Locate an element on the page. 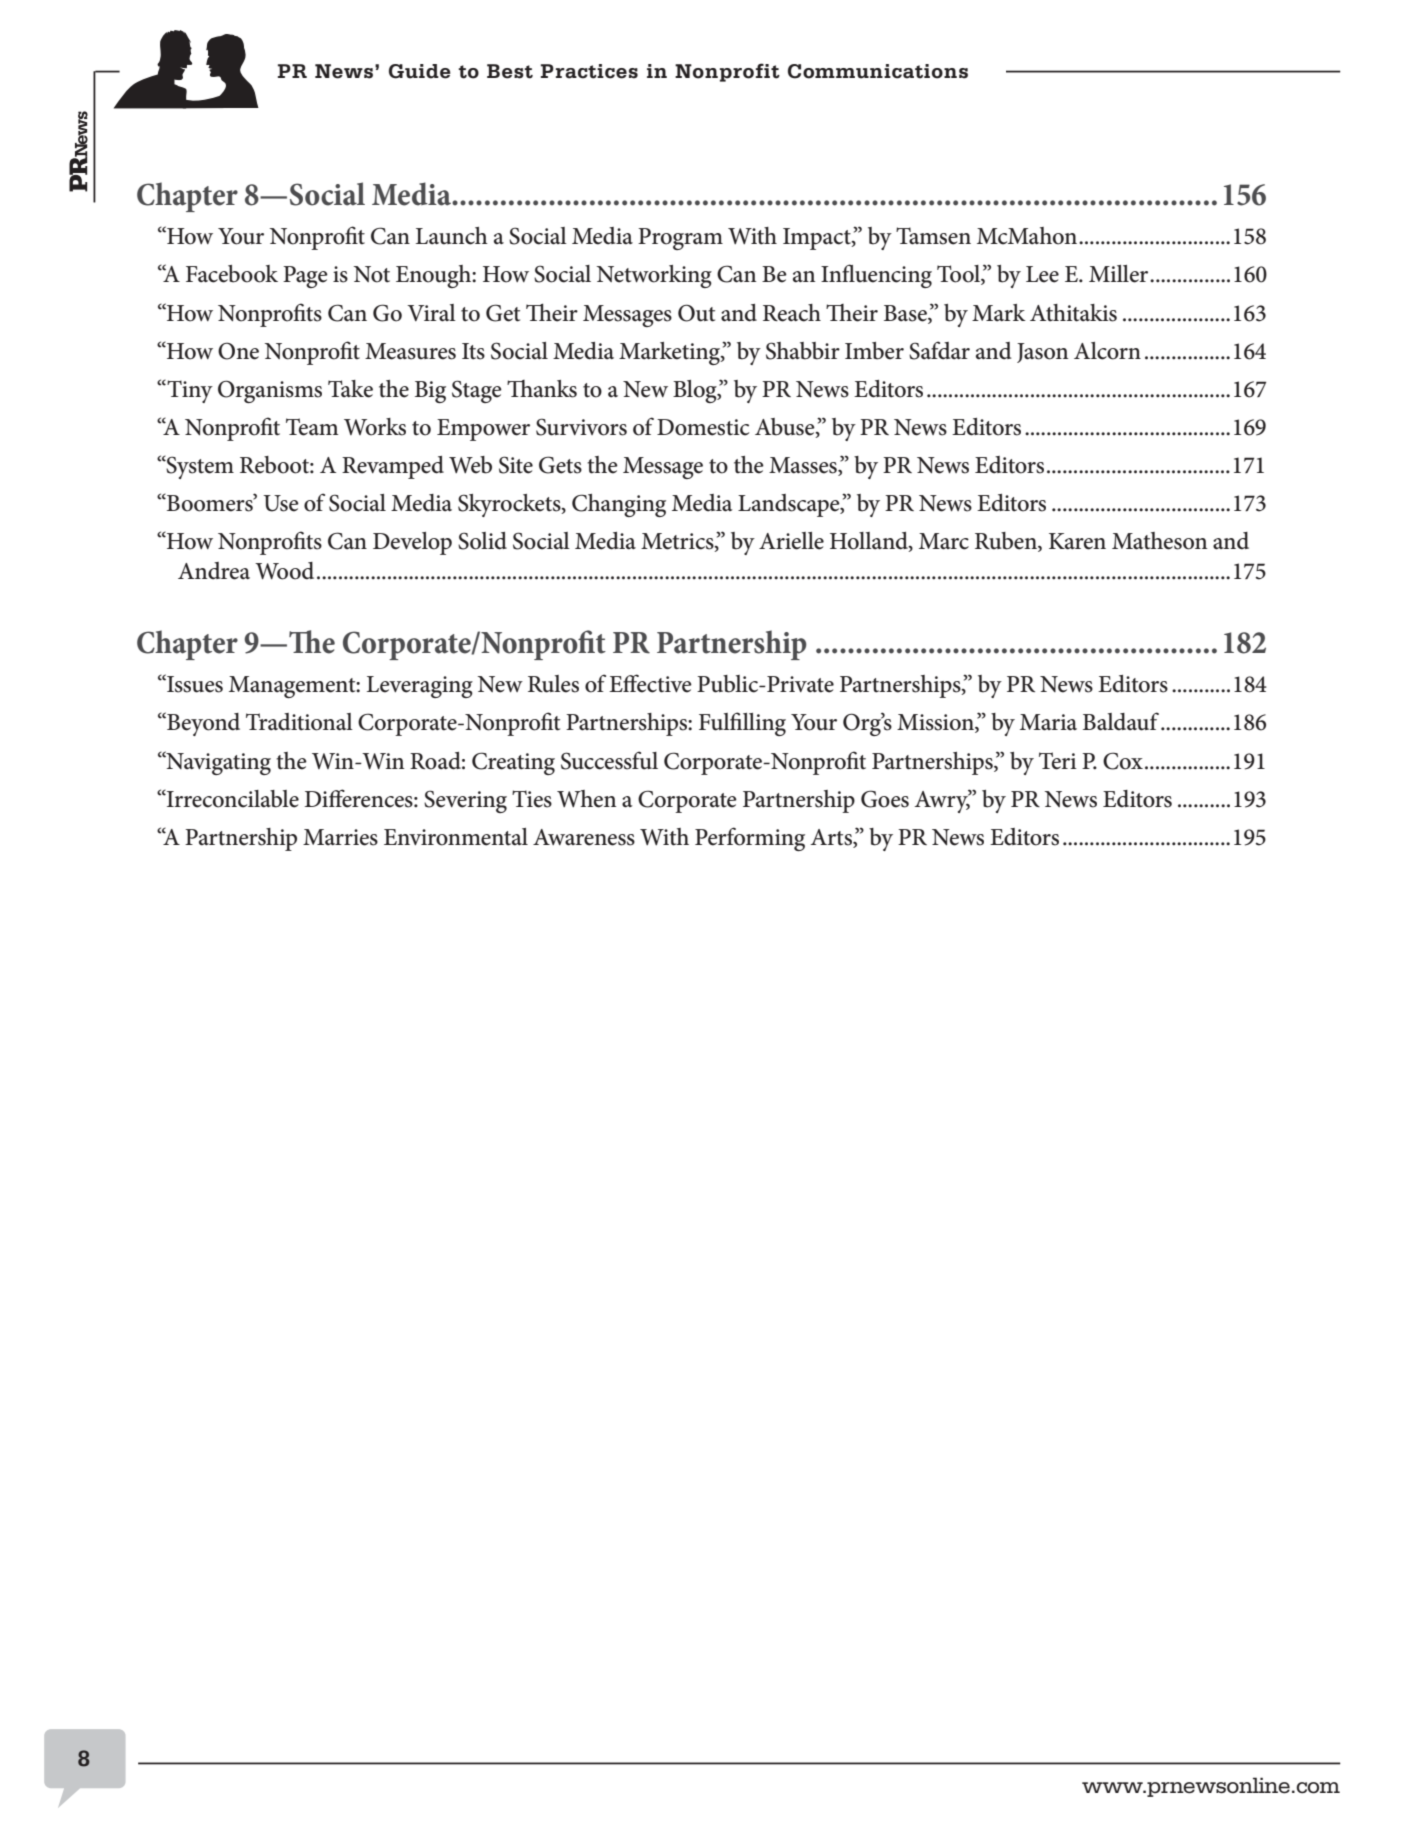 The width and height of the page is (1424, 1843). Guide is located at coordinates (420, 71).
